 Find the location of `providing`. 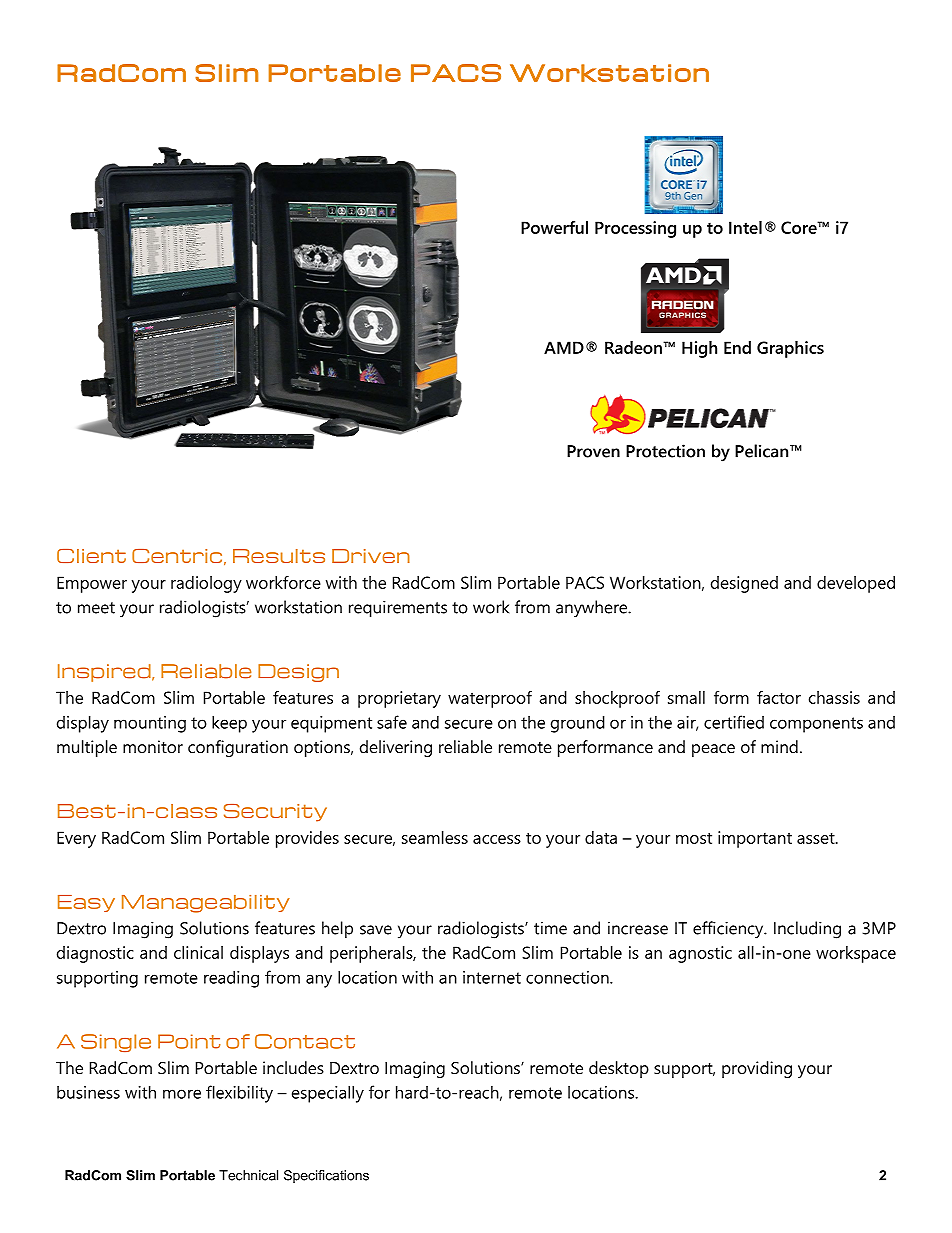

providing is located at coordinates (757, 1069).
